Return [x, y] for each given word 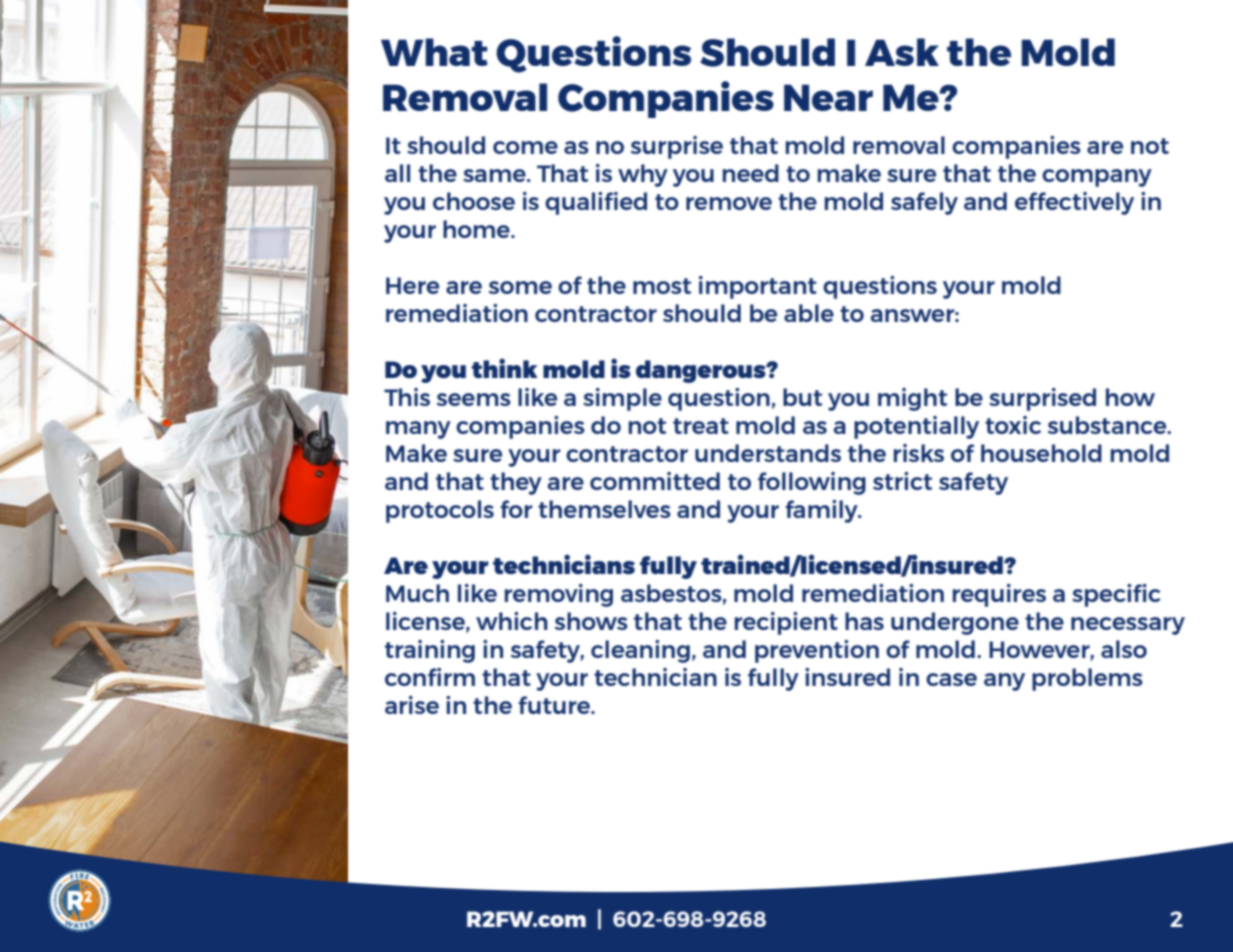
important [758, 287]
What [434, 52]
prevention [817, 651]
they [516, 483]
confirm [430, 677]
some [520, 287]
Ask [902, 52]
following [812, 483]
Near [828, 97]
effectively [1074, 203]
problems [1087, 679]
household [1041, 453]
